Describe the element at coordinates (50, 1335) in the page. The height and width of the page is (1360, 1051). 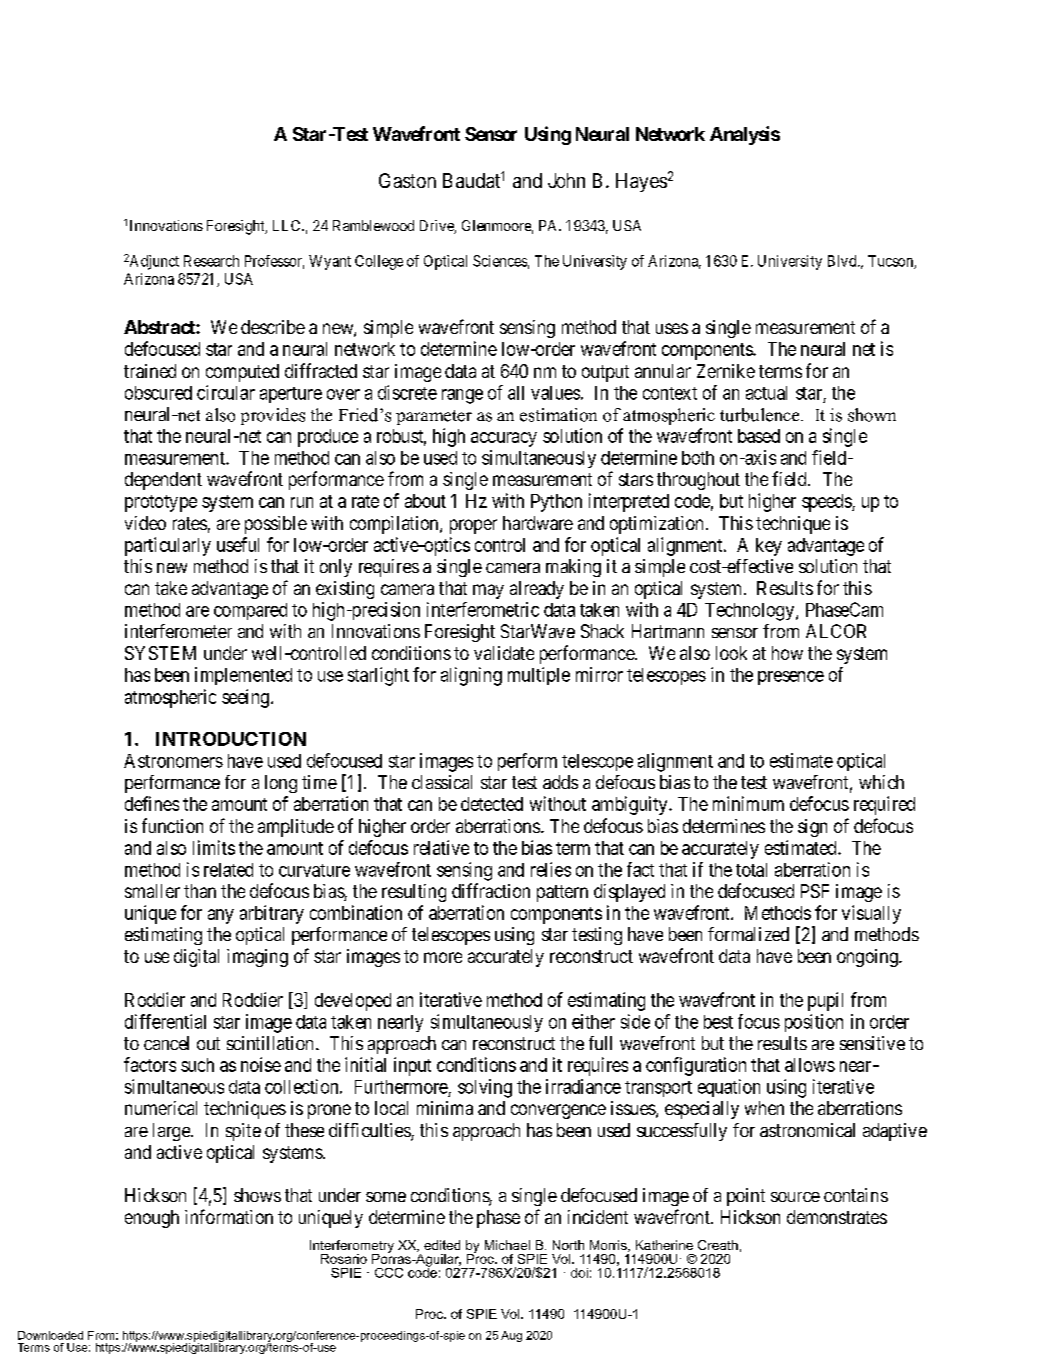
I see `Downloaded` at that location.
